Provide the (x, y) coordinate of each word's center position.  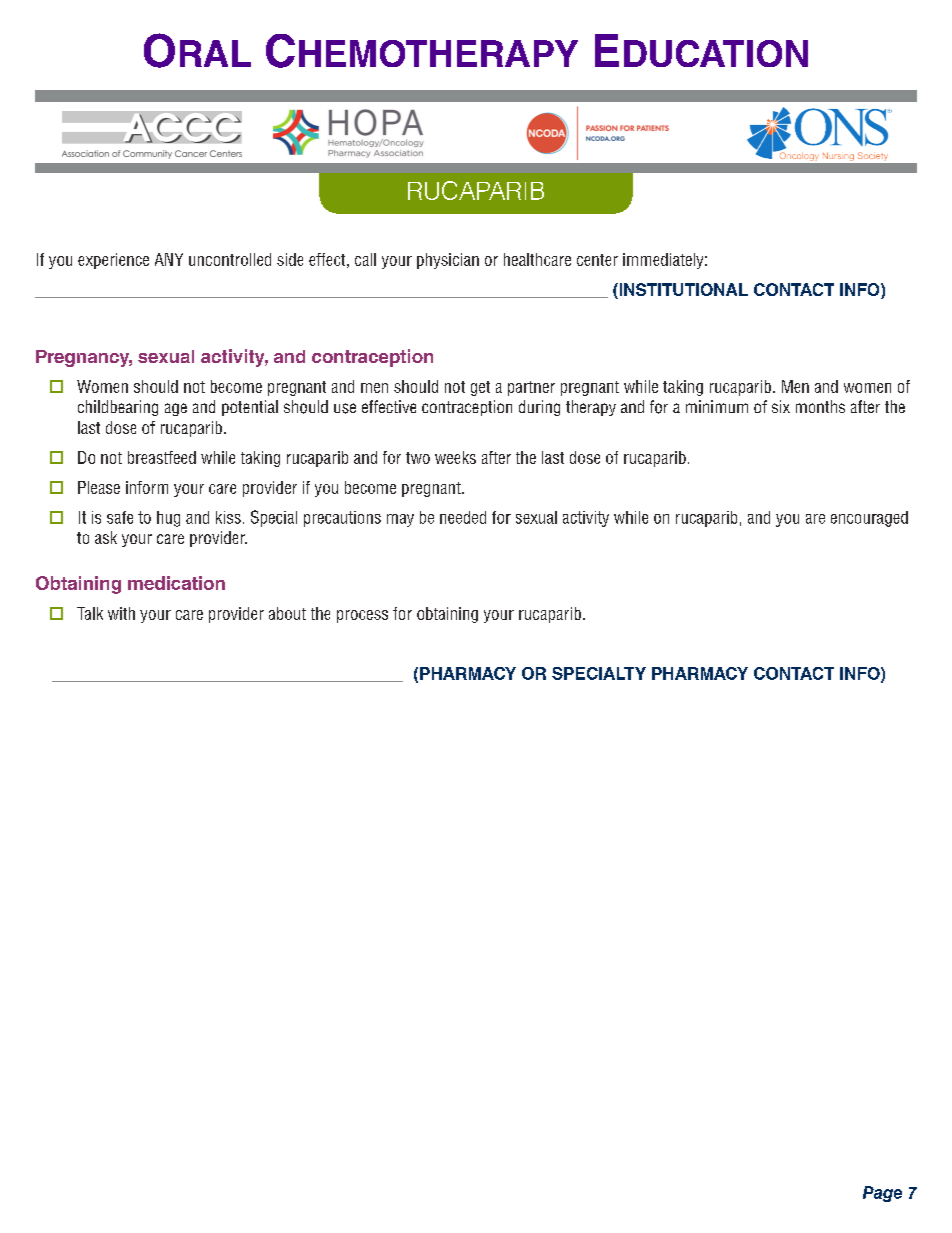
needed (463, 517)
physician (448, 261)
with (121, 613)
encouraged (869, 519)
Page (882, 1194)
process (362, 616)
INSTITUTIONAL (682, 289)
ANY (169, 259)
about (287, 613)
